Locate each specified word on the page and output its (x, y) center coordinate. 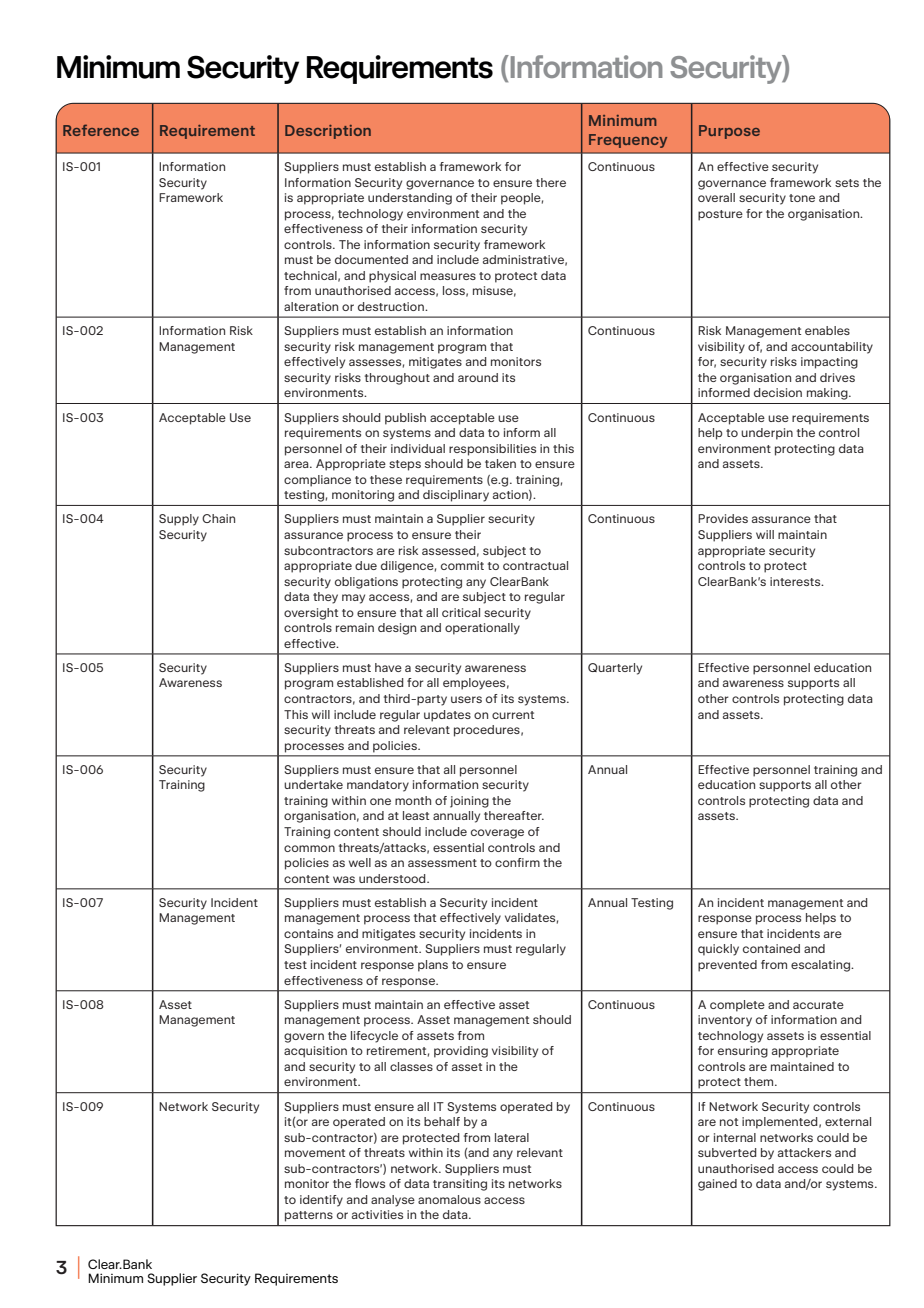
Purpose (729, 132)
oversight (311, 614)
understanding (410, 199)
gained (717, 1185)
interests (796, 581)
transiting (460, 1185)
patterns (309, 1216)
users (466, 699)
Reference (101, 130)
